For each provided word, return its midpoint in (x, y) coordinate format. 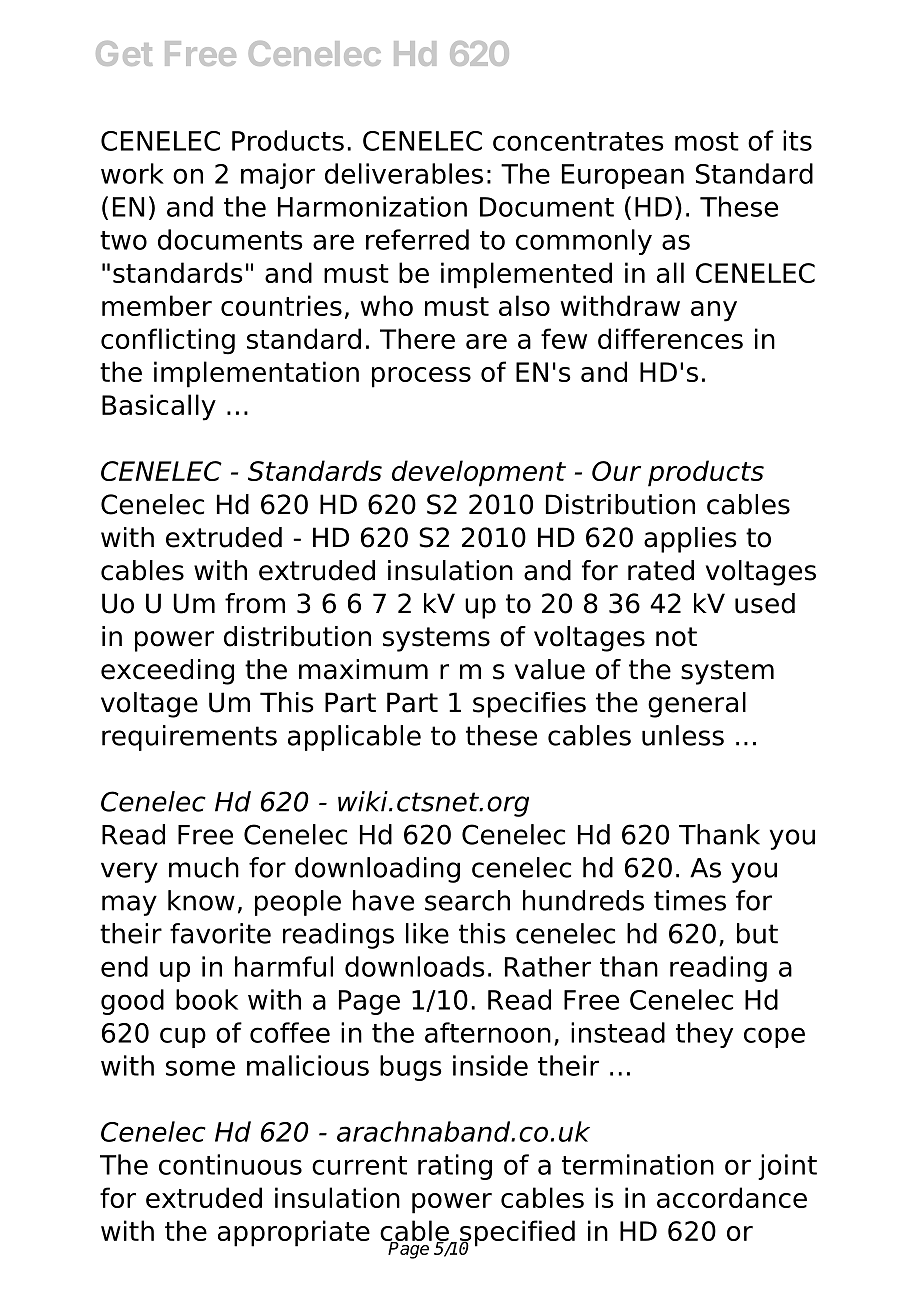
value (550, 669)
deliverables (404, 173)
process (421, 377)
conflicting (168, 341)
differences (670, 338)
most (707, 141)
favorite (220, 933)
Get (124, 53)
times (690, 900)
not (676, 637)
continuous (230, 1164)
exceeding (167, 672)
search (467, 900)
